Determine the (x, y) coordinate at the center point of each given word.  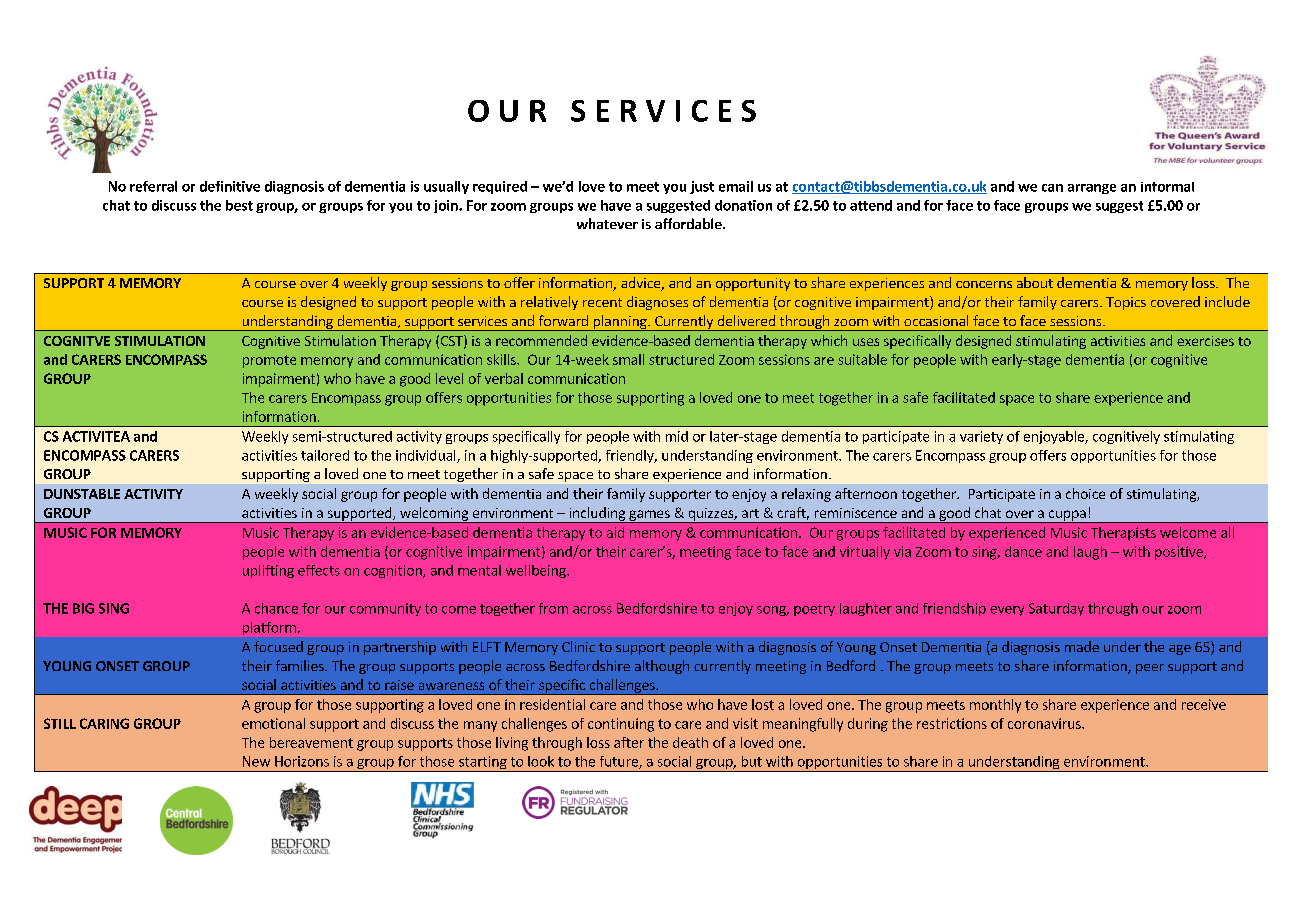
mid (677, 436)
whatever (607, 223)
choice (1085, 493)
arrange (1092, 189)
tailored (325, 455)
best (239, 205)
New (256, 761)
